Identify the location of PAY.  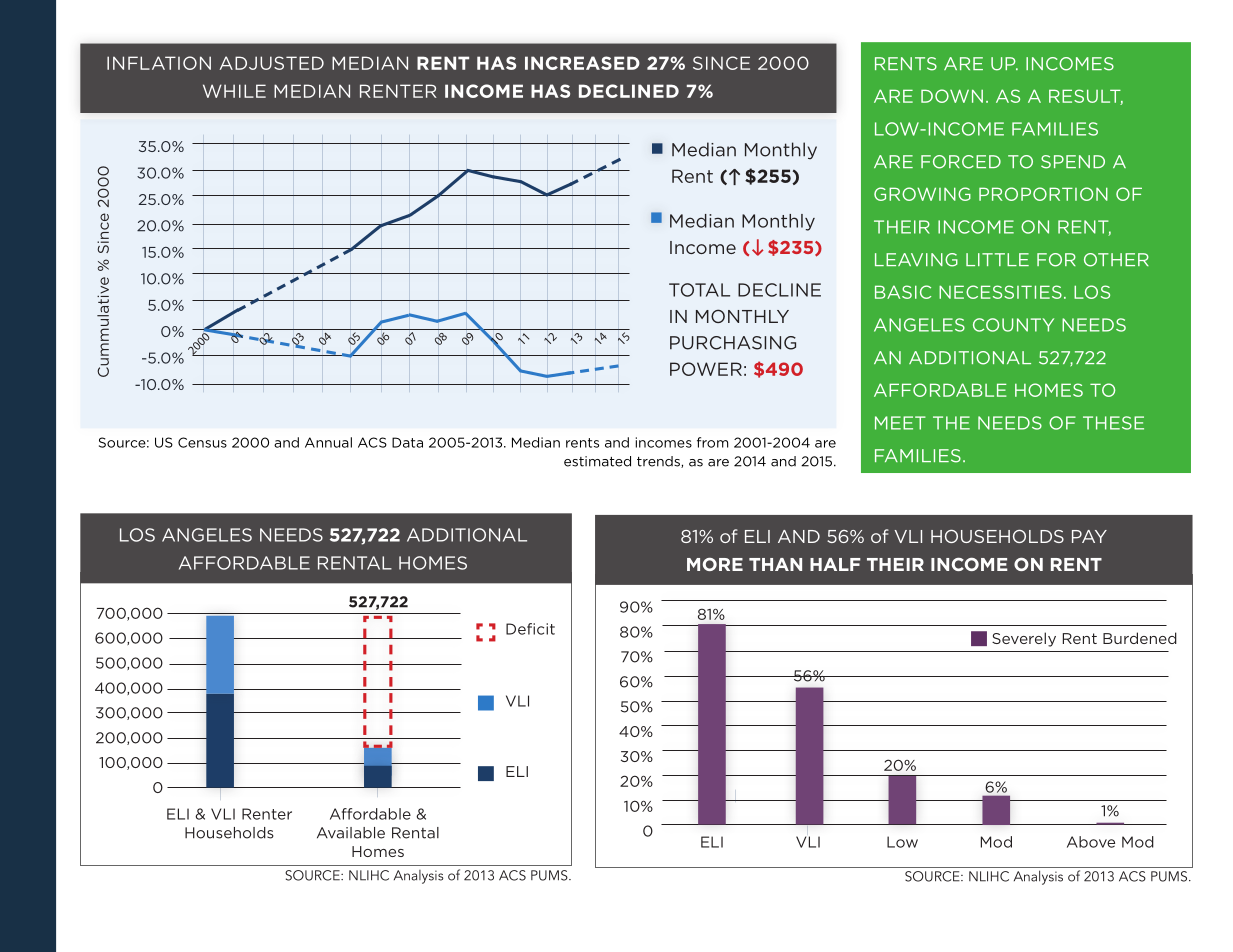
(1089, 536).
